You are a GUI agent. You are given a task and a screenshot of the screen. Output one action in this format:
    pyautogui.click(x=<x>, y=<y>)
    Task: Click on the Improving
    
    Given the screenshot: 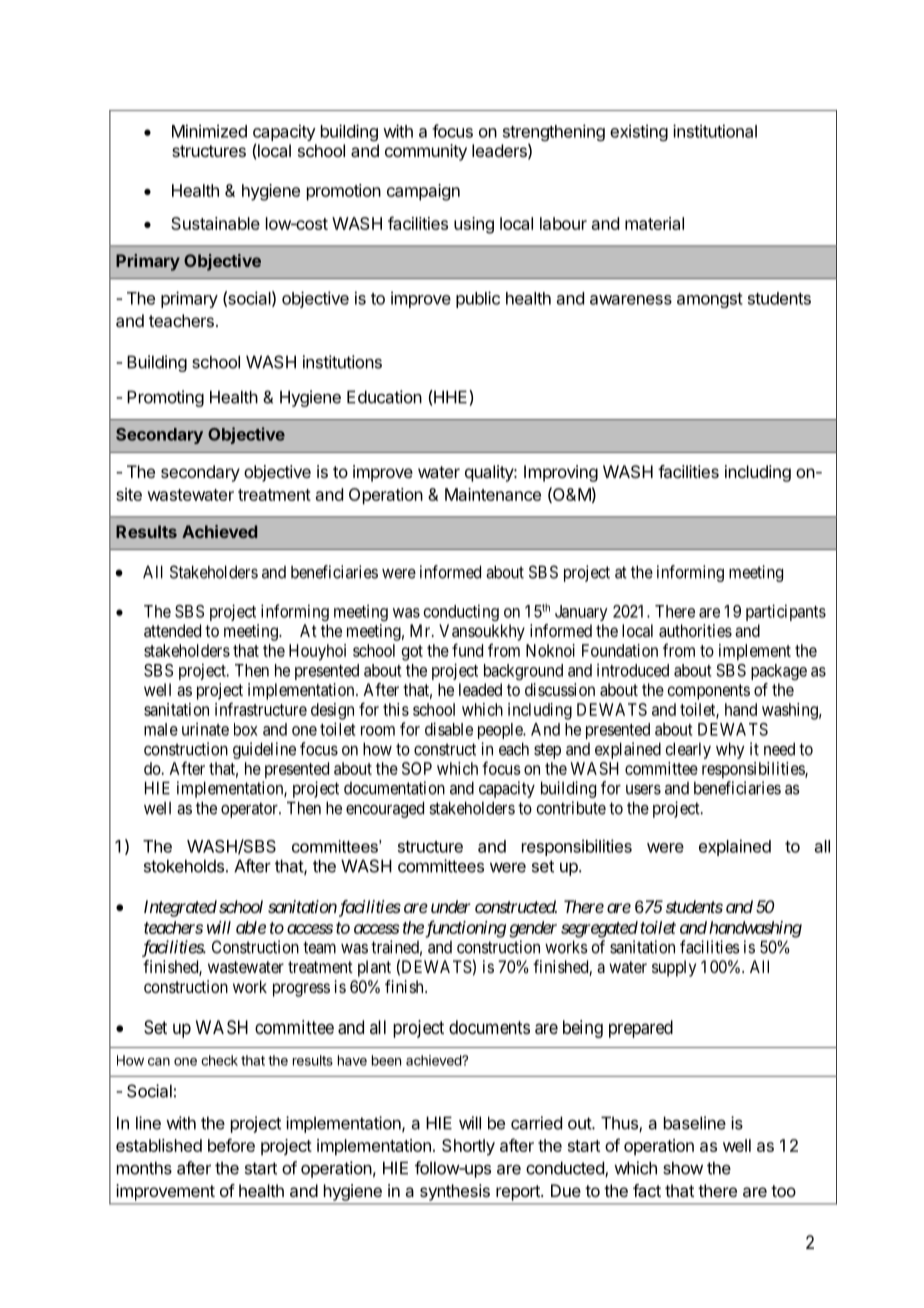 What is the action you would take?
    pyautogui.click(x=561, y=473)
